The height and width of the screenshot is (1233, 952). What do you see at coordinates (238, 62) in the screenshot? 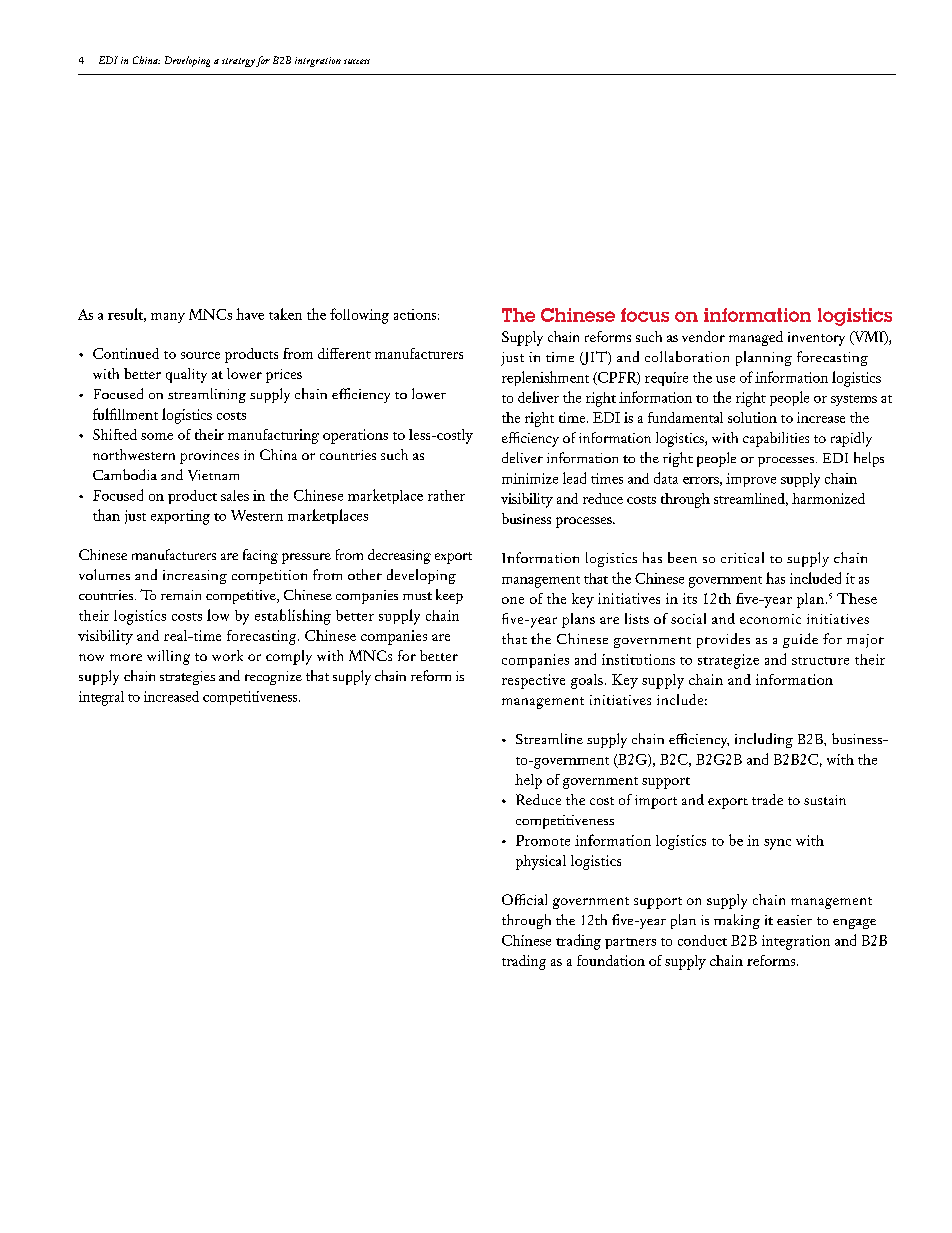
I see `strategy` at bounding box center [238, 62].
